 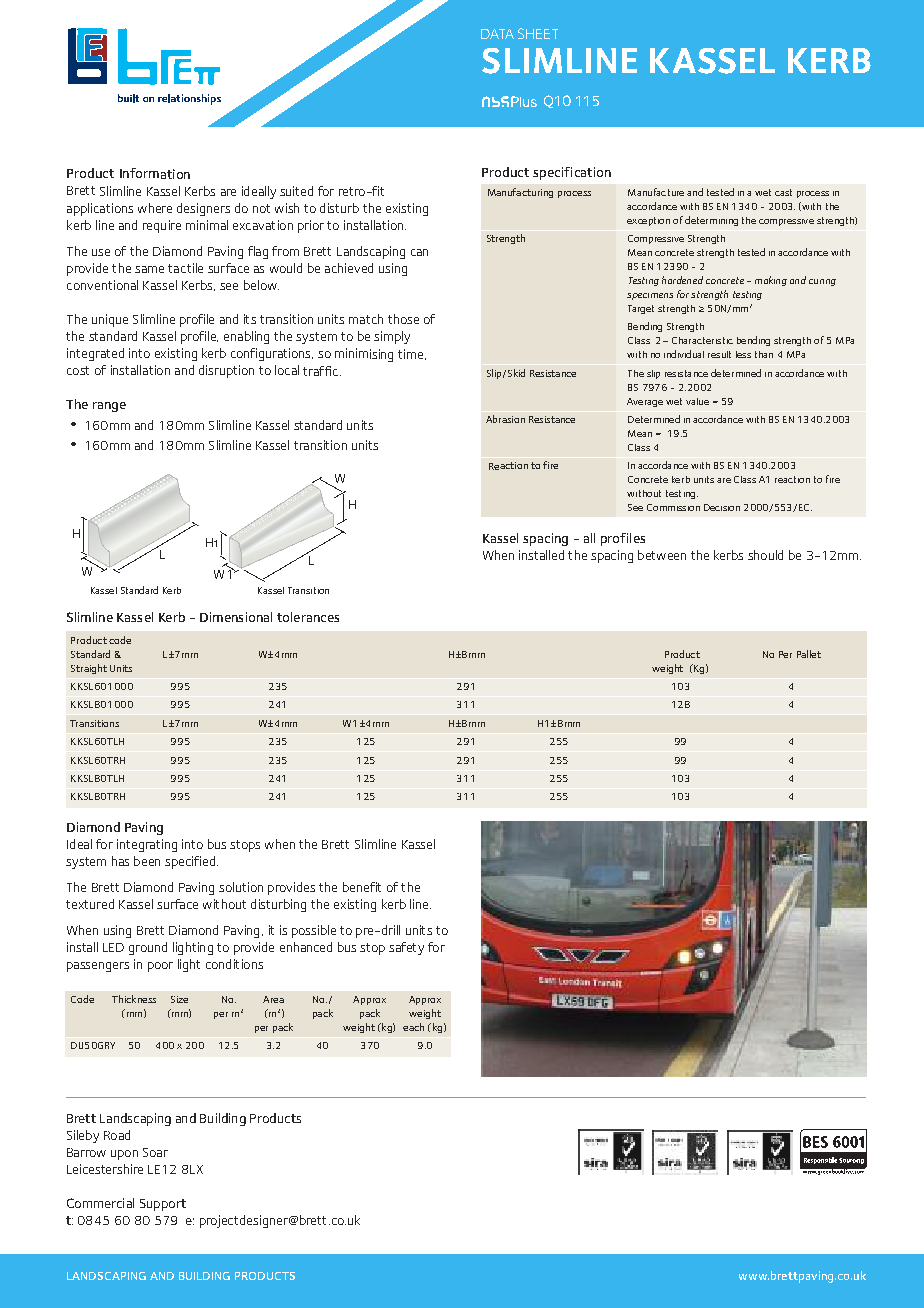 I want to click on tolerances, so click(x=308, y=617).
